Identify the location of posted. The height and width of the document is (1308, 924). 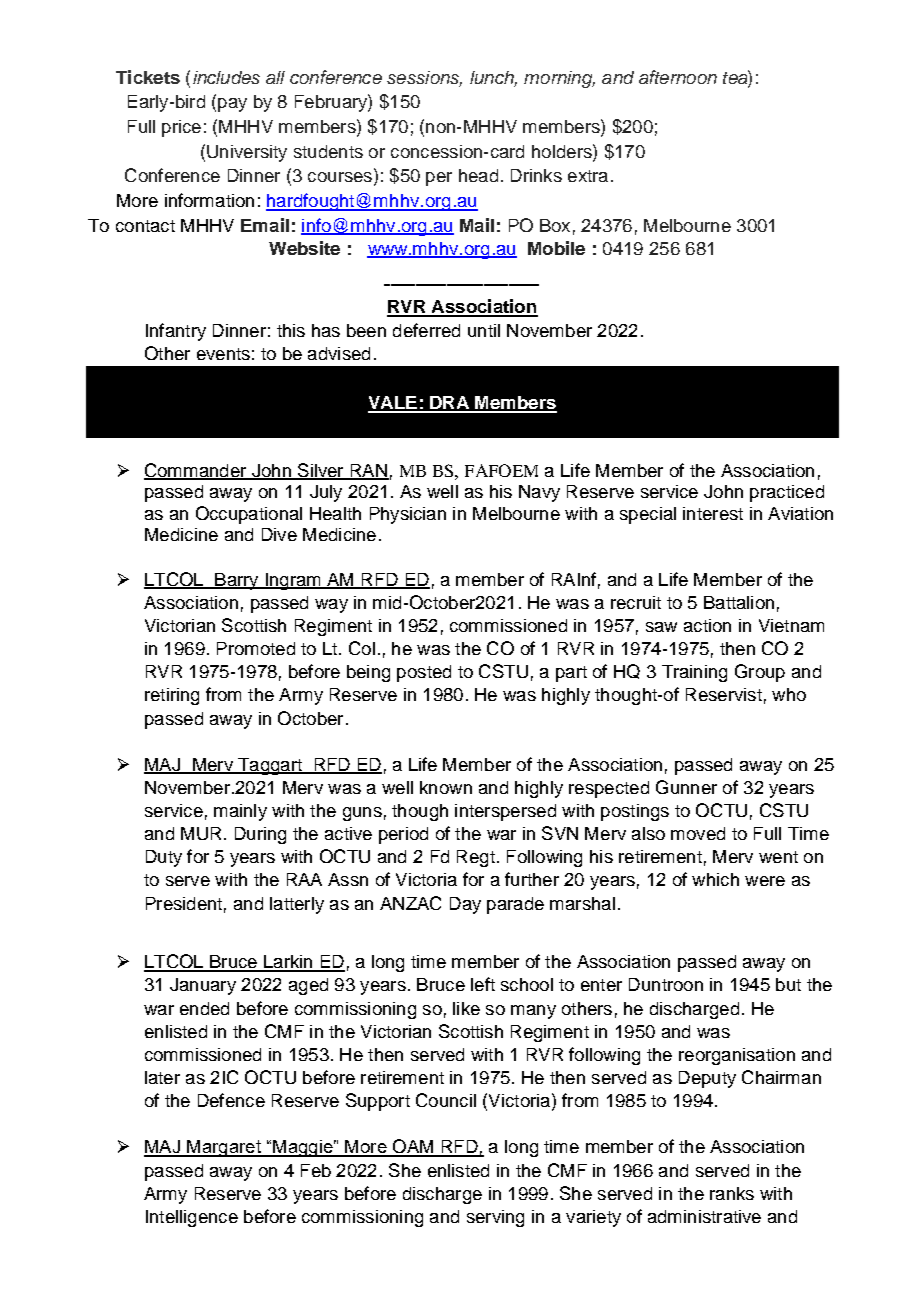
(424, 673).
